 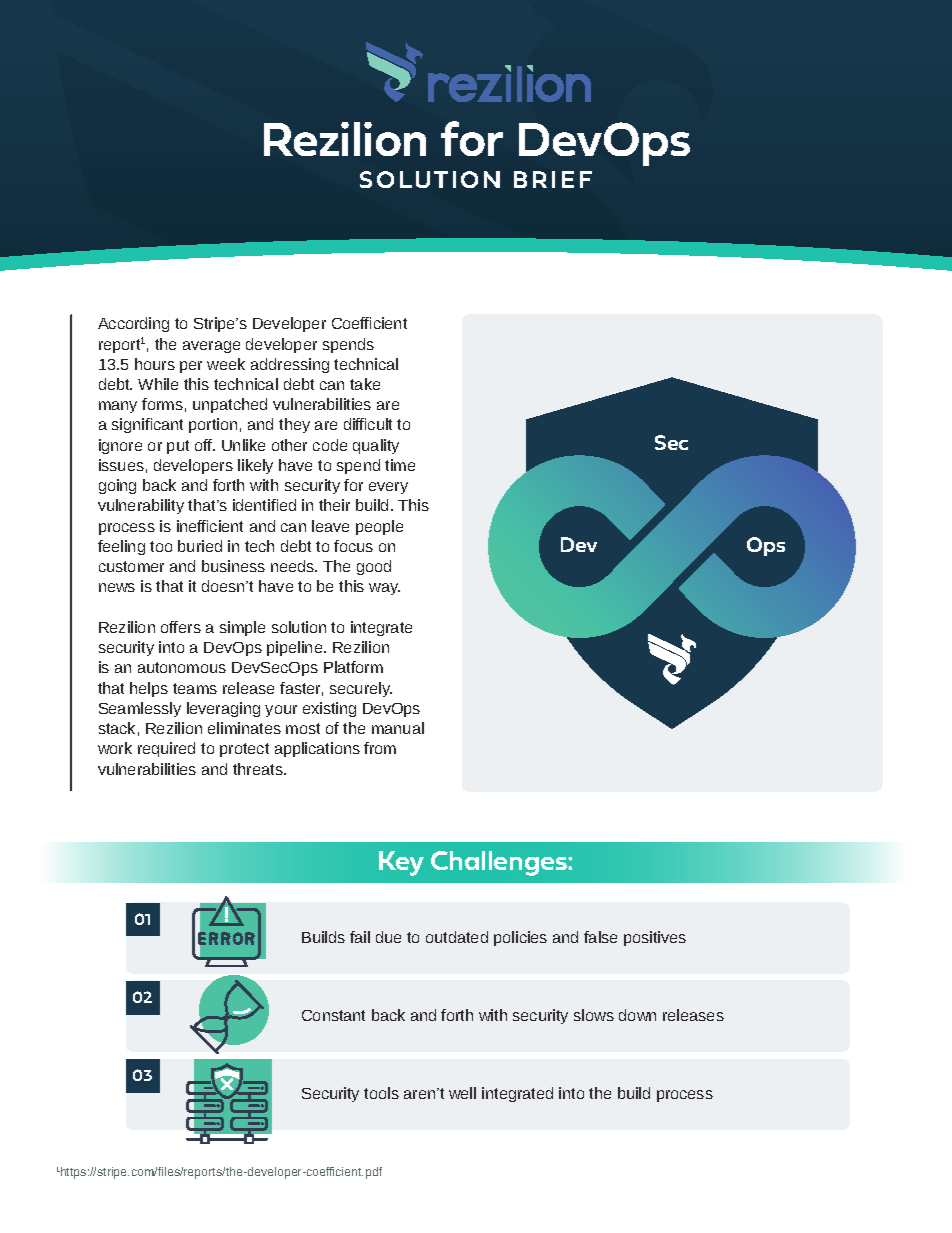 What do you see at coordinates (353, 667) in the screenshot?
I see `Platform` at bounding box center [353, 667].
